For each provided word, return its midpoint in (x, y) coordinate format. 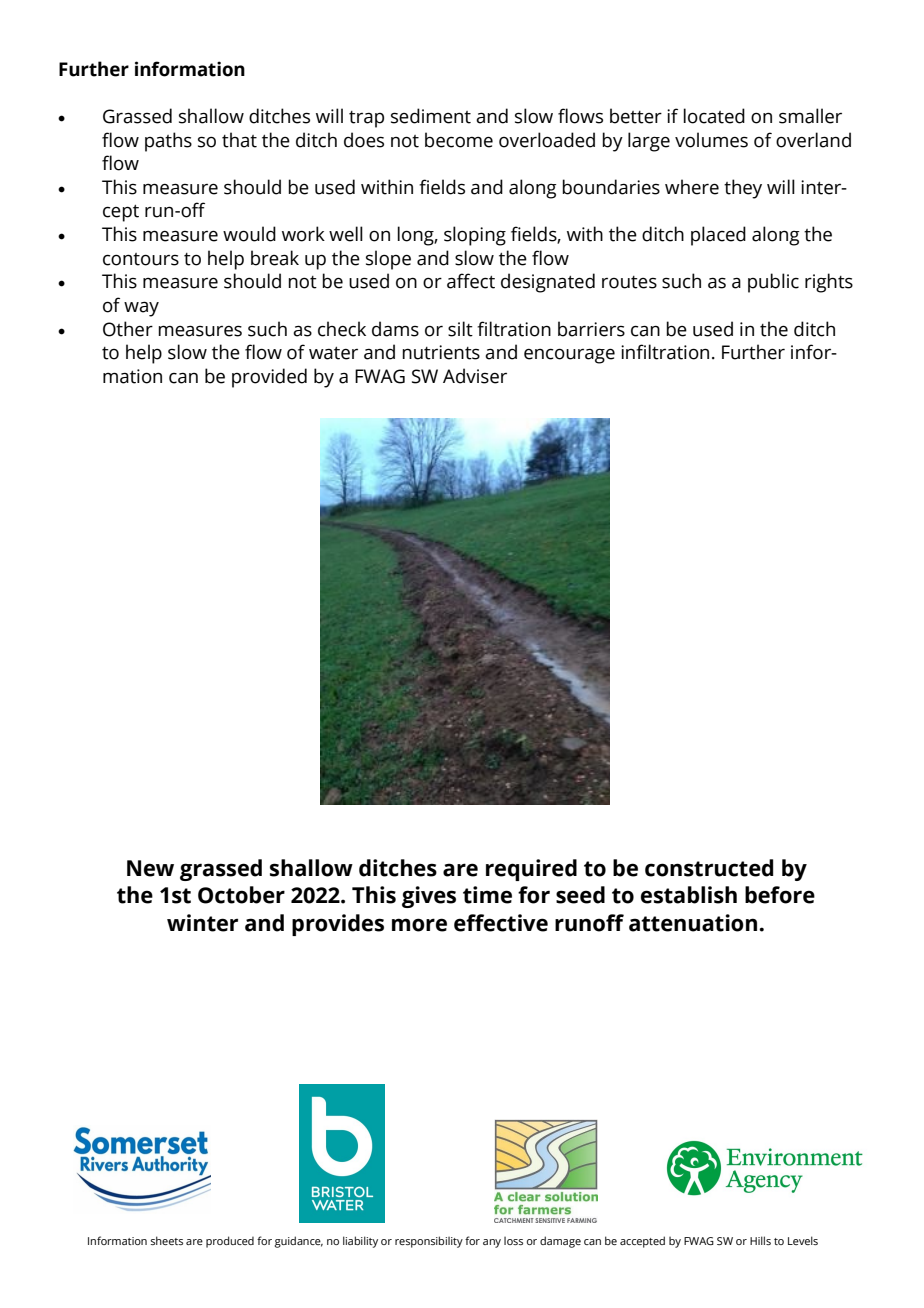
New (150, 868)
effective (501, 923)
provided (269, 378)
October (241, 895)
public (773, 283)
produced (230, 1242)
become (459, 140)
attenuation (694, 923)
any (492, 1243)
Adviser (475, 376)
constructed (709, 868)
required (531, 870)
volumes (711, 140)
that (239, 140)
